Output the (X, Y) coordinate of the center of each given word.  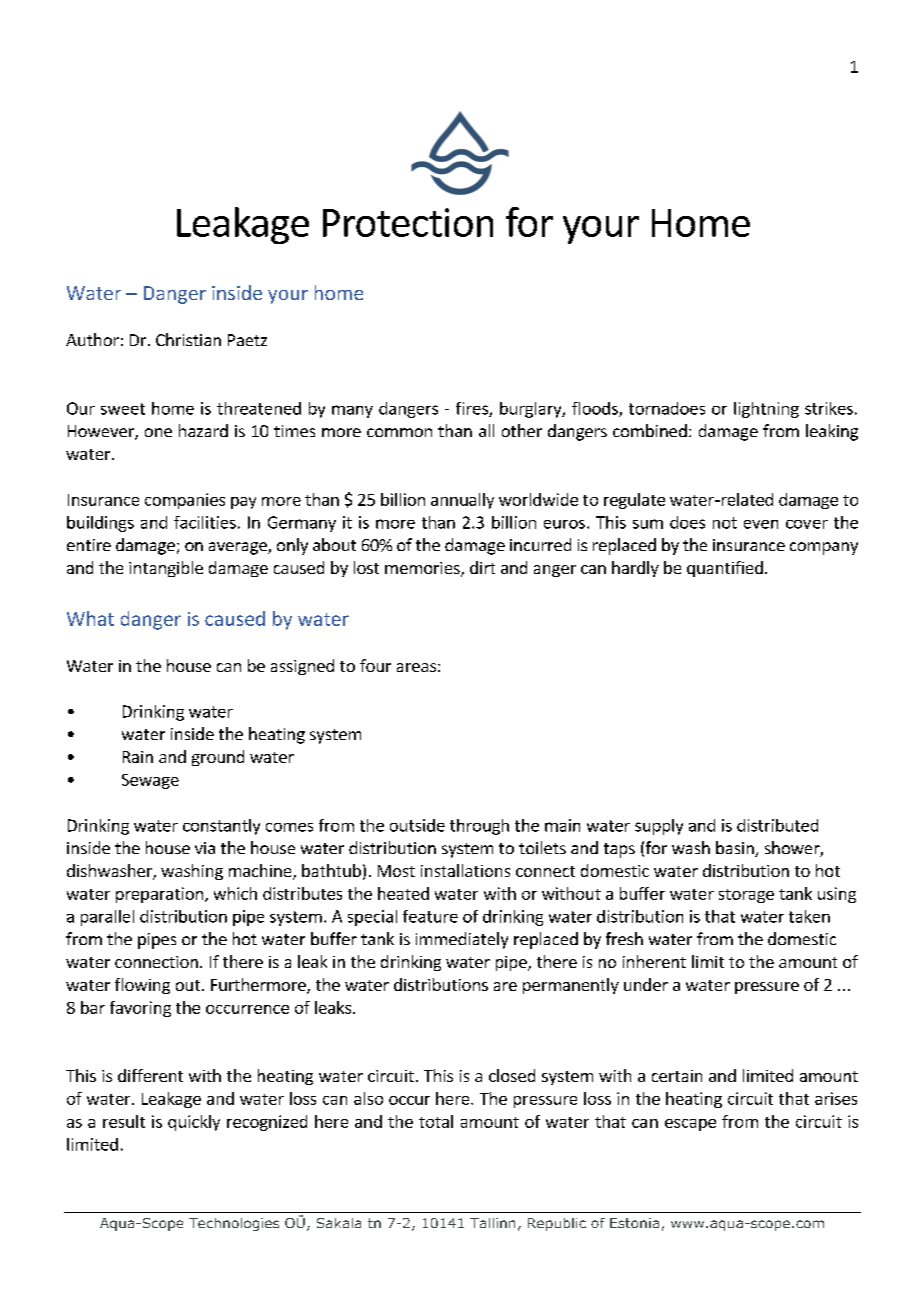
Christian (188, 339)
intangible (166, 569)
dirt (482, 567)
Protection (408, 222)
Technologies (234, 1224)
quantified (725, 569)
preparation (159, 895)
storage (746, 896)
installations (465, 870)
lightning (766, 410)
